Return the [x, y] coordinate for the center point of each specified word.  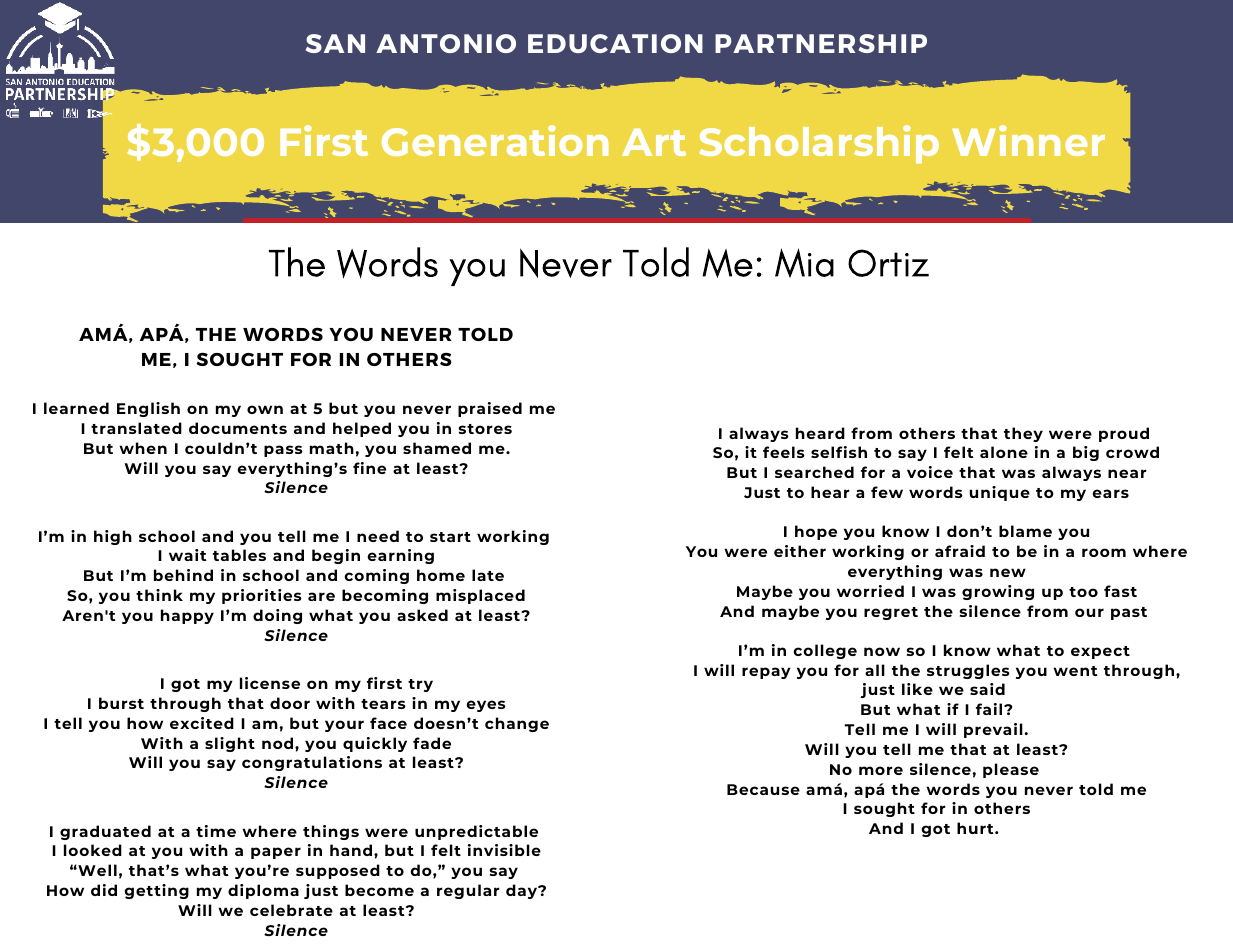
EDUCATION [615, 43]
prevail [993, 730]
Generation [495, 140]
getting [156, 891]
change [517, 724]
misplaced [480, 596]
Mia [804, 263]
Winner [1028, 140]
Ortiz [888, 263]
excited [202, 723]
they [1023, 434]
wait [188, 555]
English [148, 409]
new [1008, 572]
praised [490, 409]
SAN [335, 43]
